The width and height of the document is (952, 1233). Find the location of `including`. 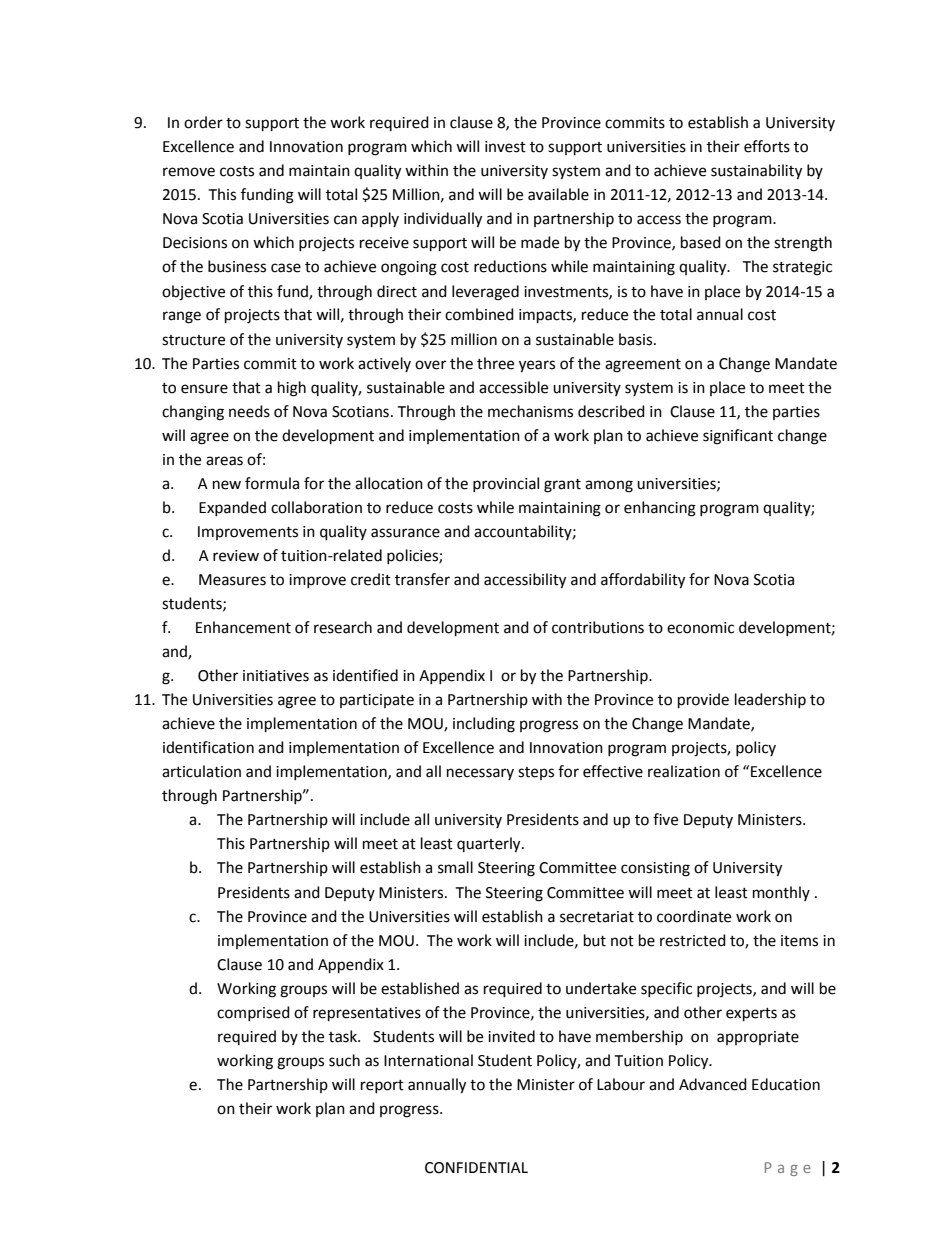

including is located at coordinates (484, 725).
